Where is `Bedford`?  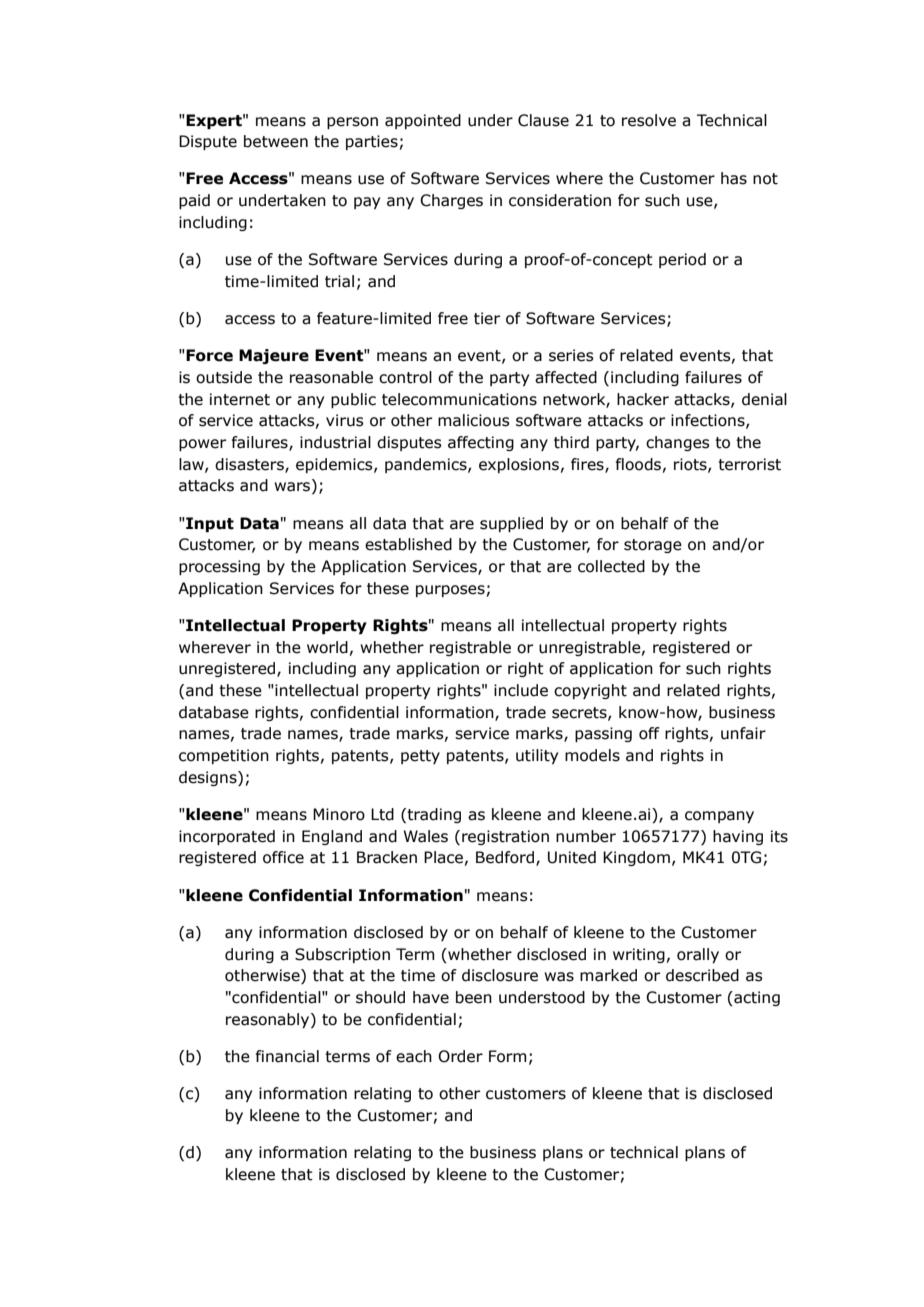 Bedford is located at coordinates (506, 858).
